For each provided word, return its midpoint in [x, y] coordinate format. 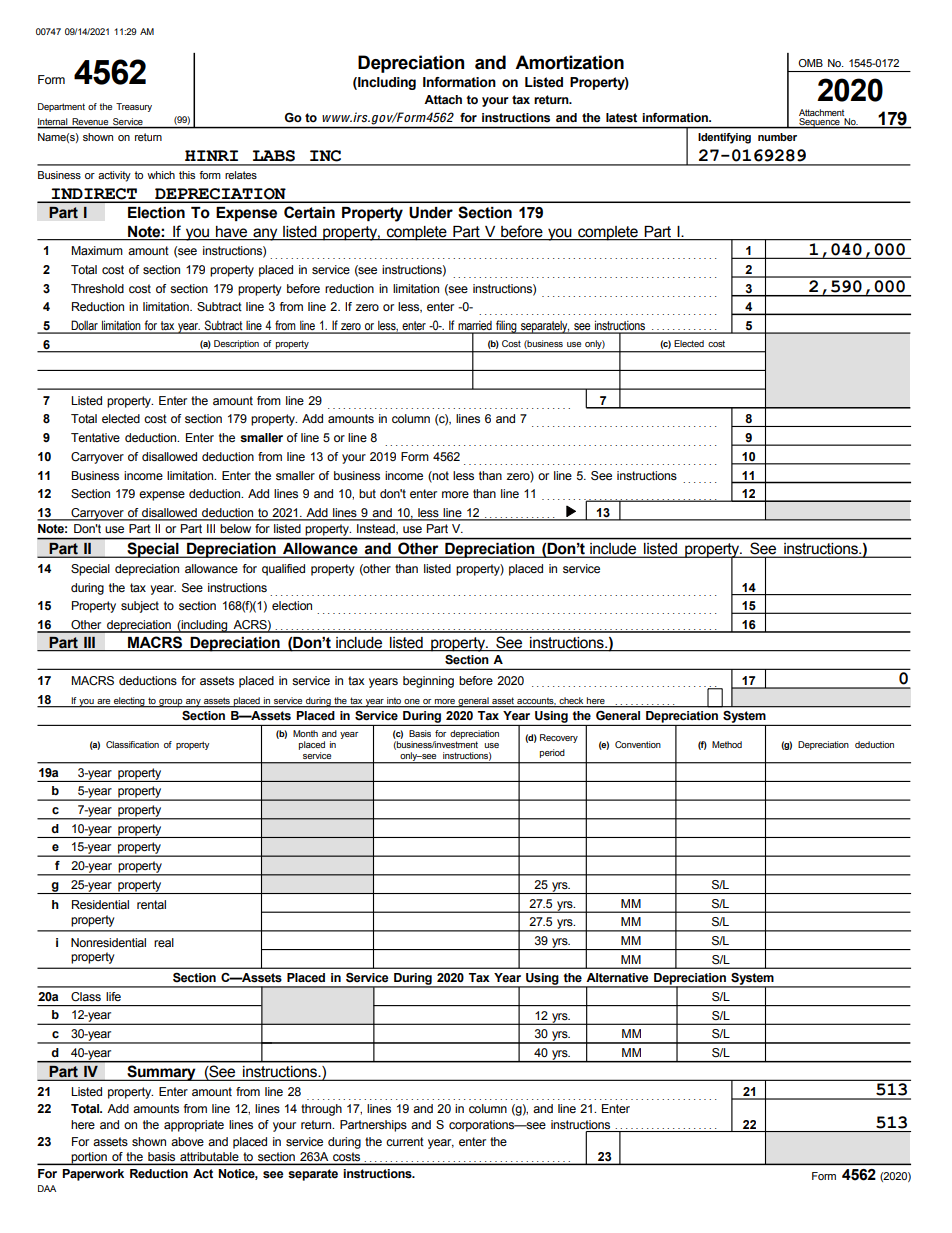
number [777, 137]
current [405, 1141]
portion [89, 1158]
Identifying [724, 138]
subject [140, 607]
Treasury [134, 107]
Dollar [84, 326]
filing [506, 327]
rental [151, 904]
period [552, 753]
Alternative [617, 978]
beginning [428, 682]
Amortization [569, 62]
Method [727, 744]
